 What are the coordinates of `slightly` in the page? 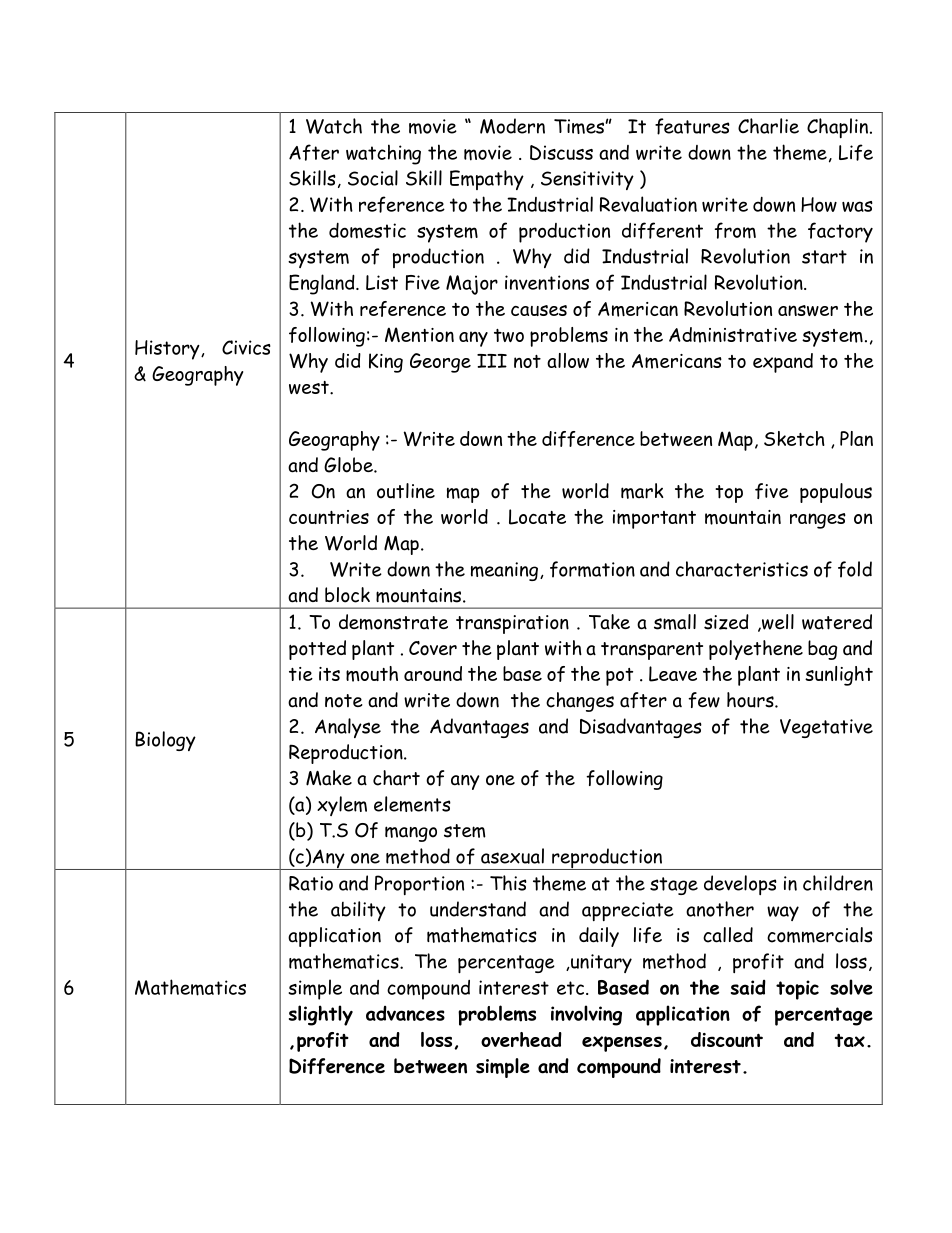 It's located at (321, 1015).
